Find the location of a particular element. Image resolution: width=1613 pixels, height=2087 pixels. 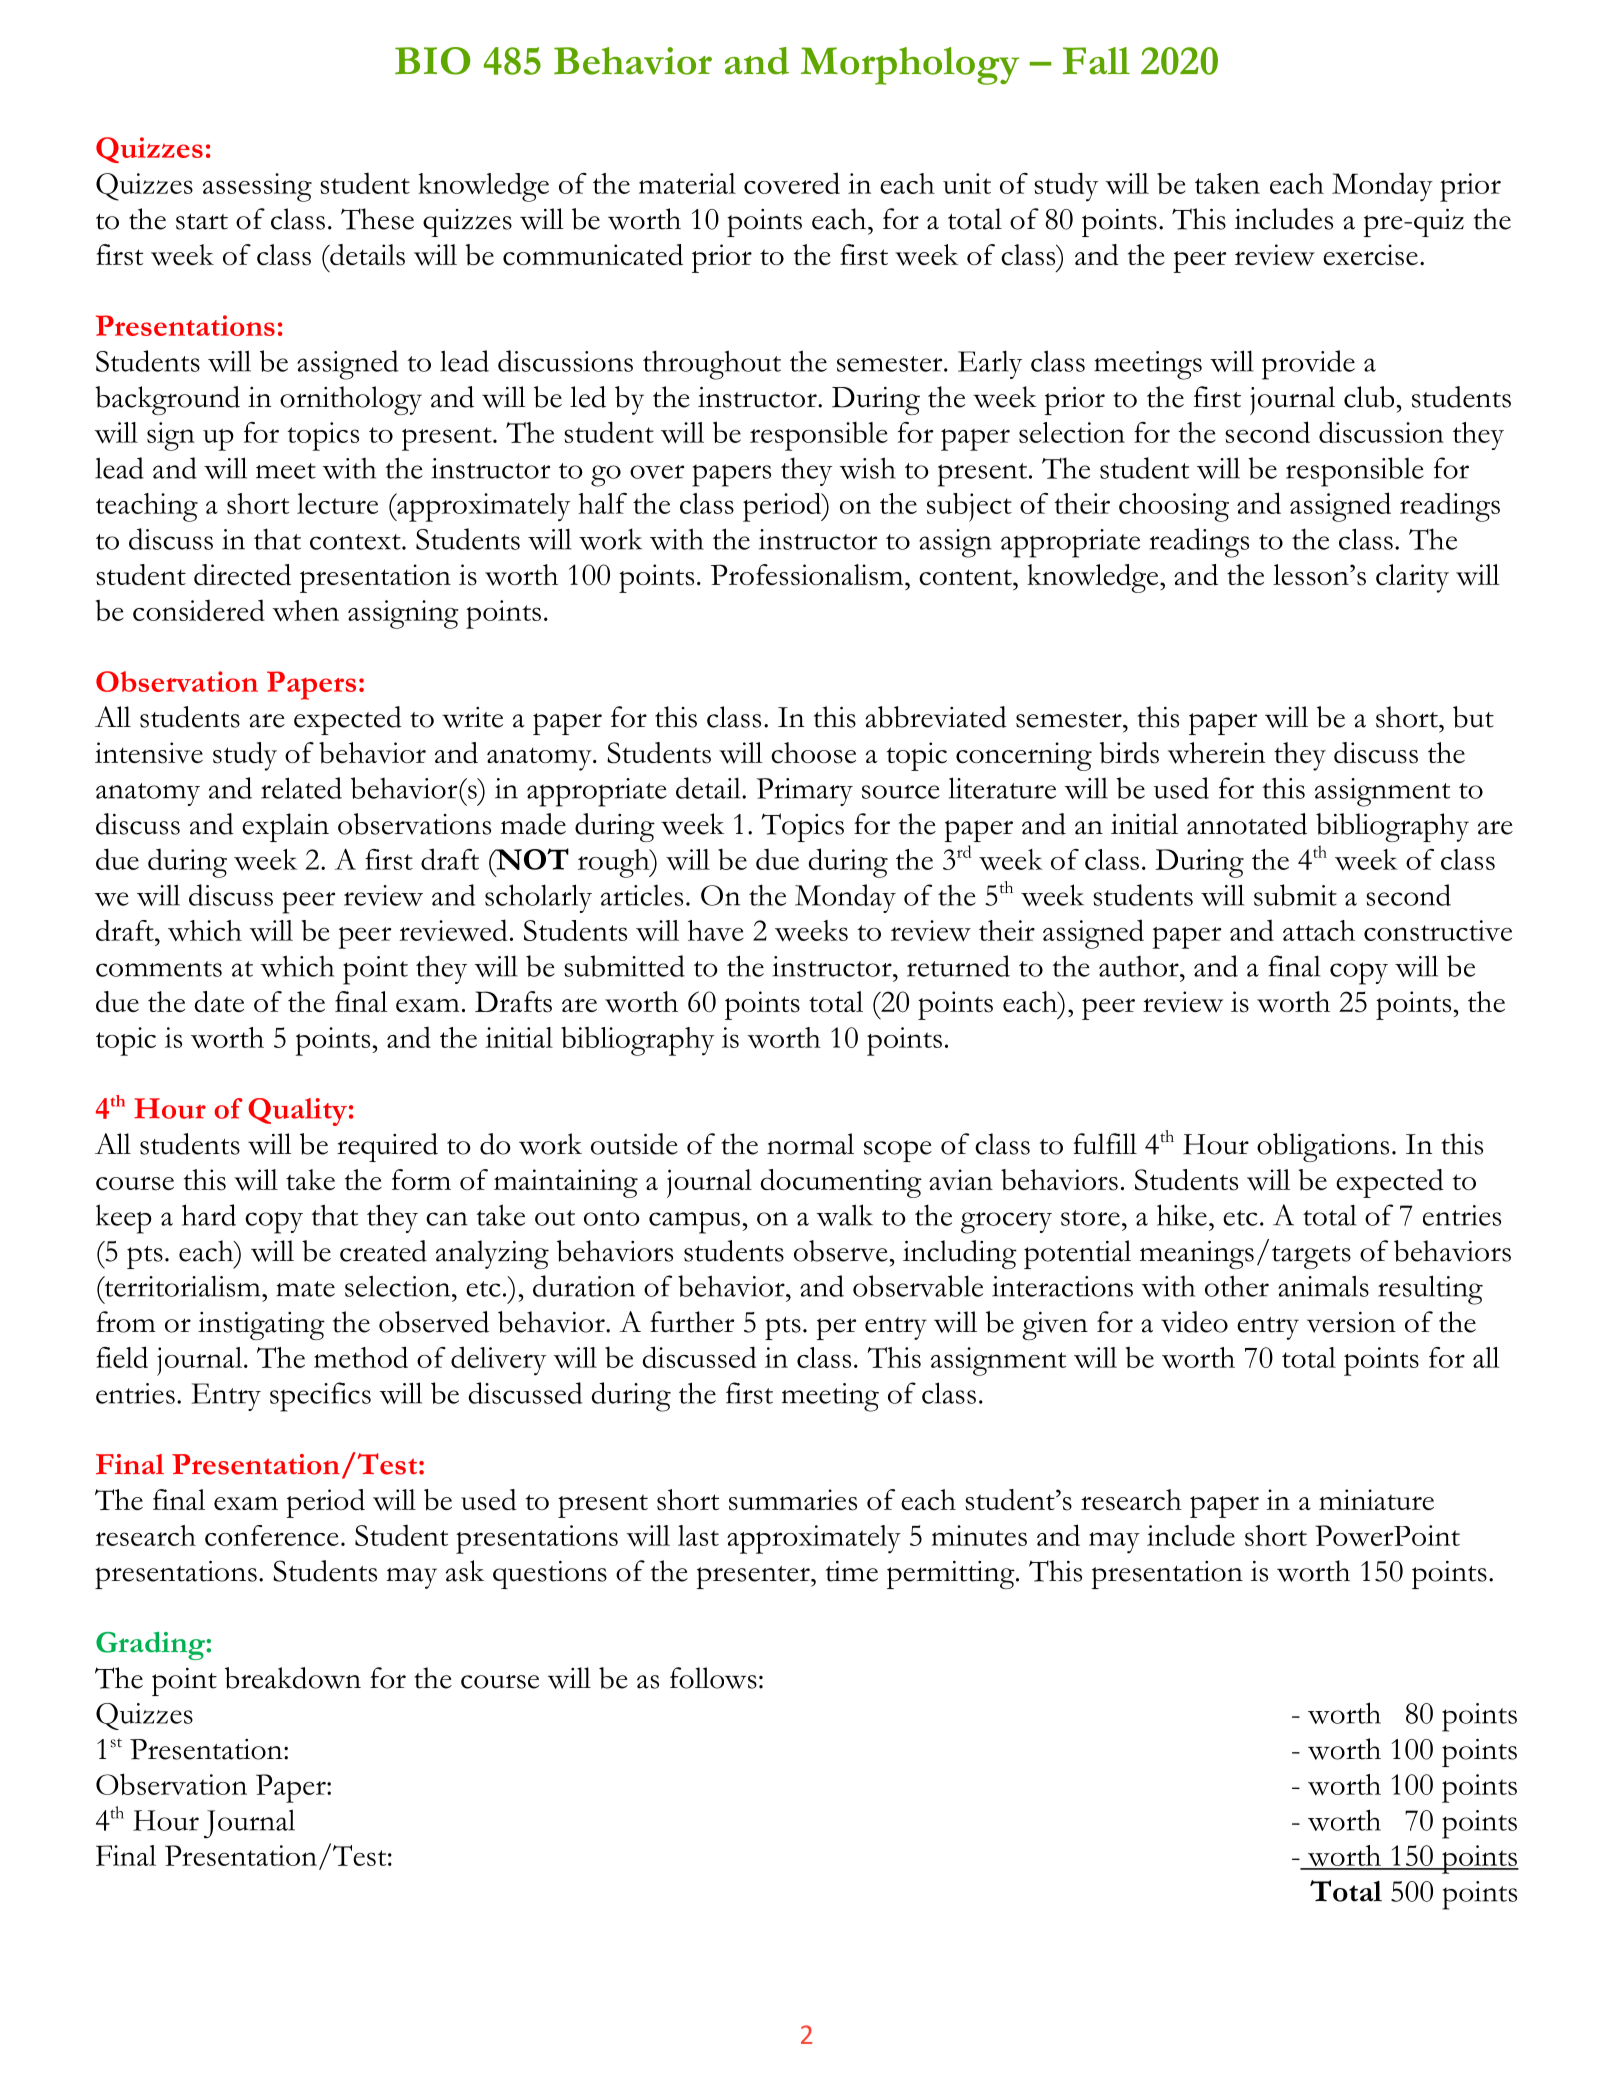

obligations is located at coordinates (1323, 1147).
